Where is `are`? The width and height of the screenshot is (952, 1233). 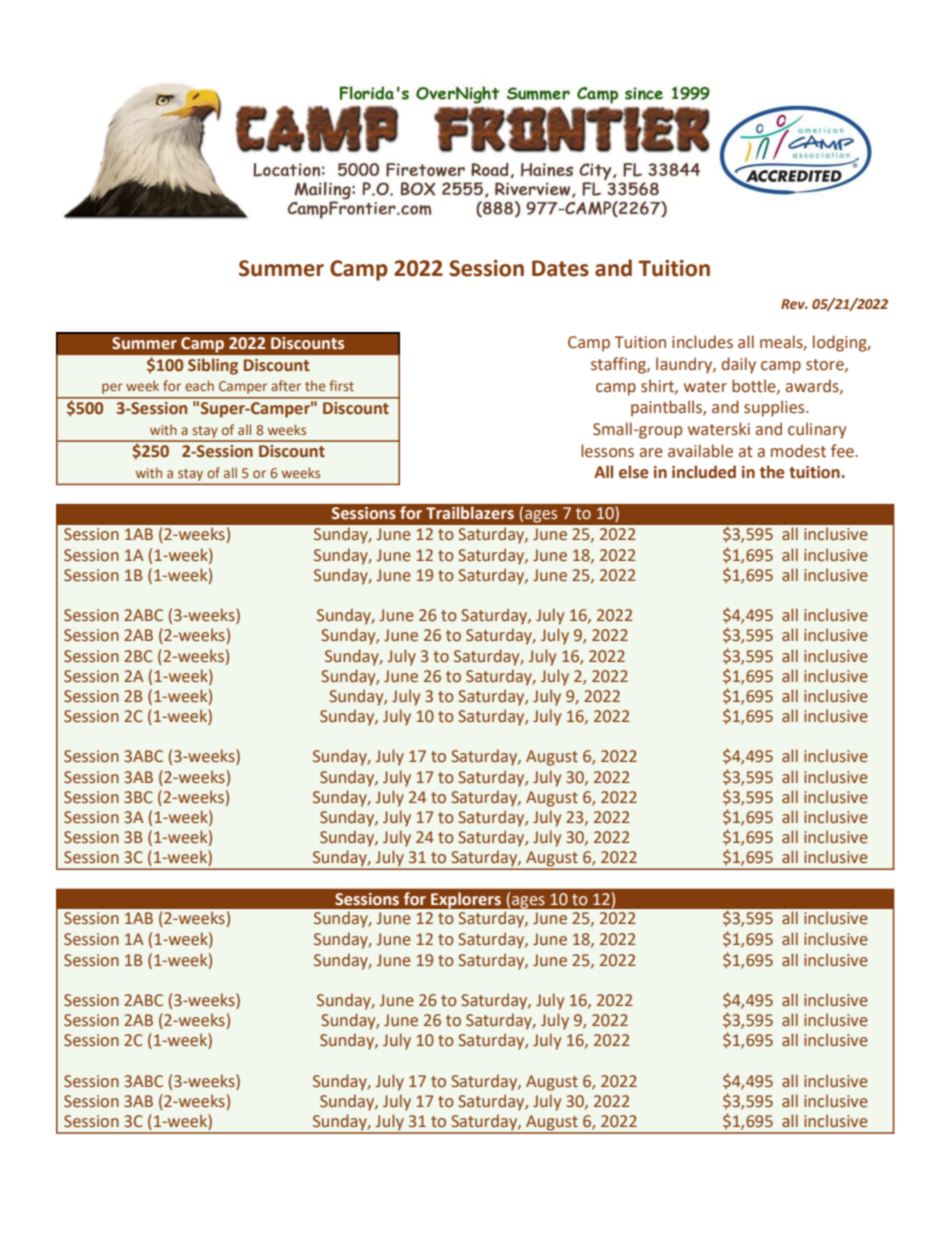 are is located at coordinates (651, 453).
